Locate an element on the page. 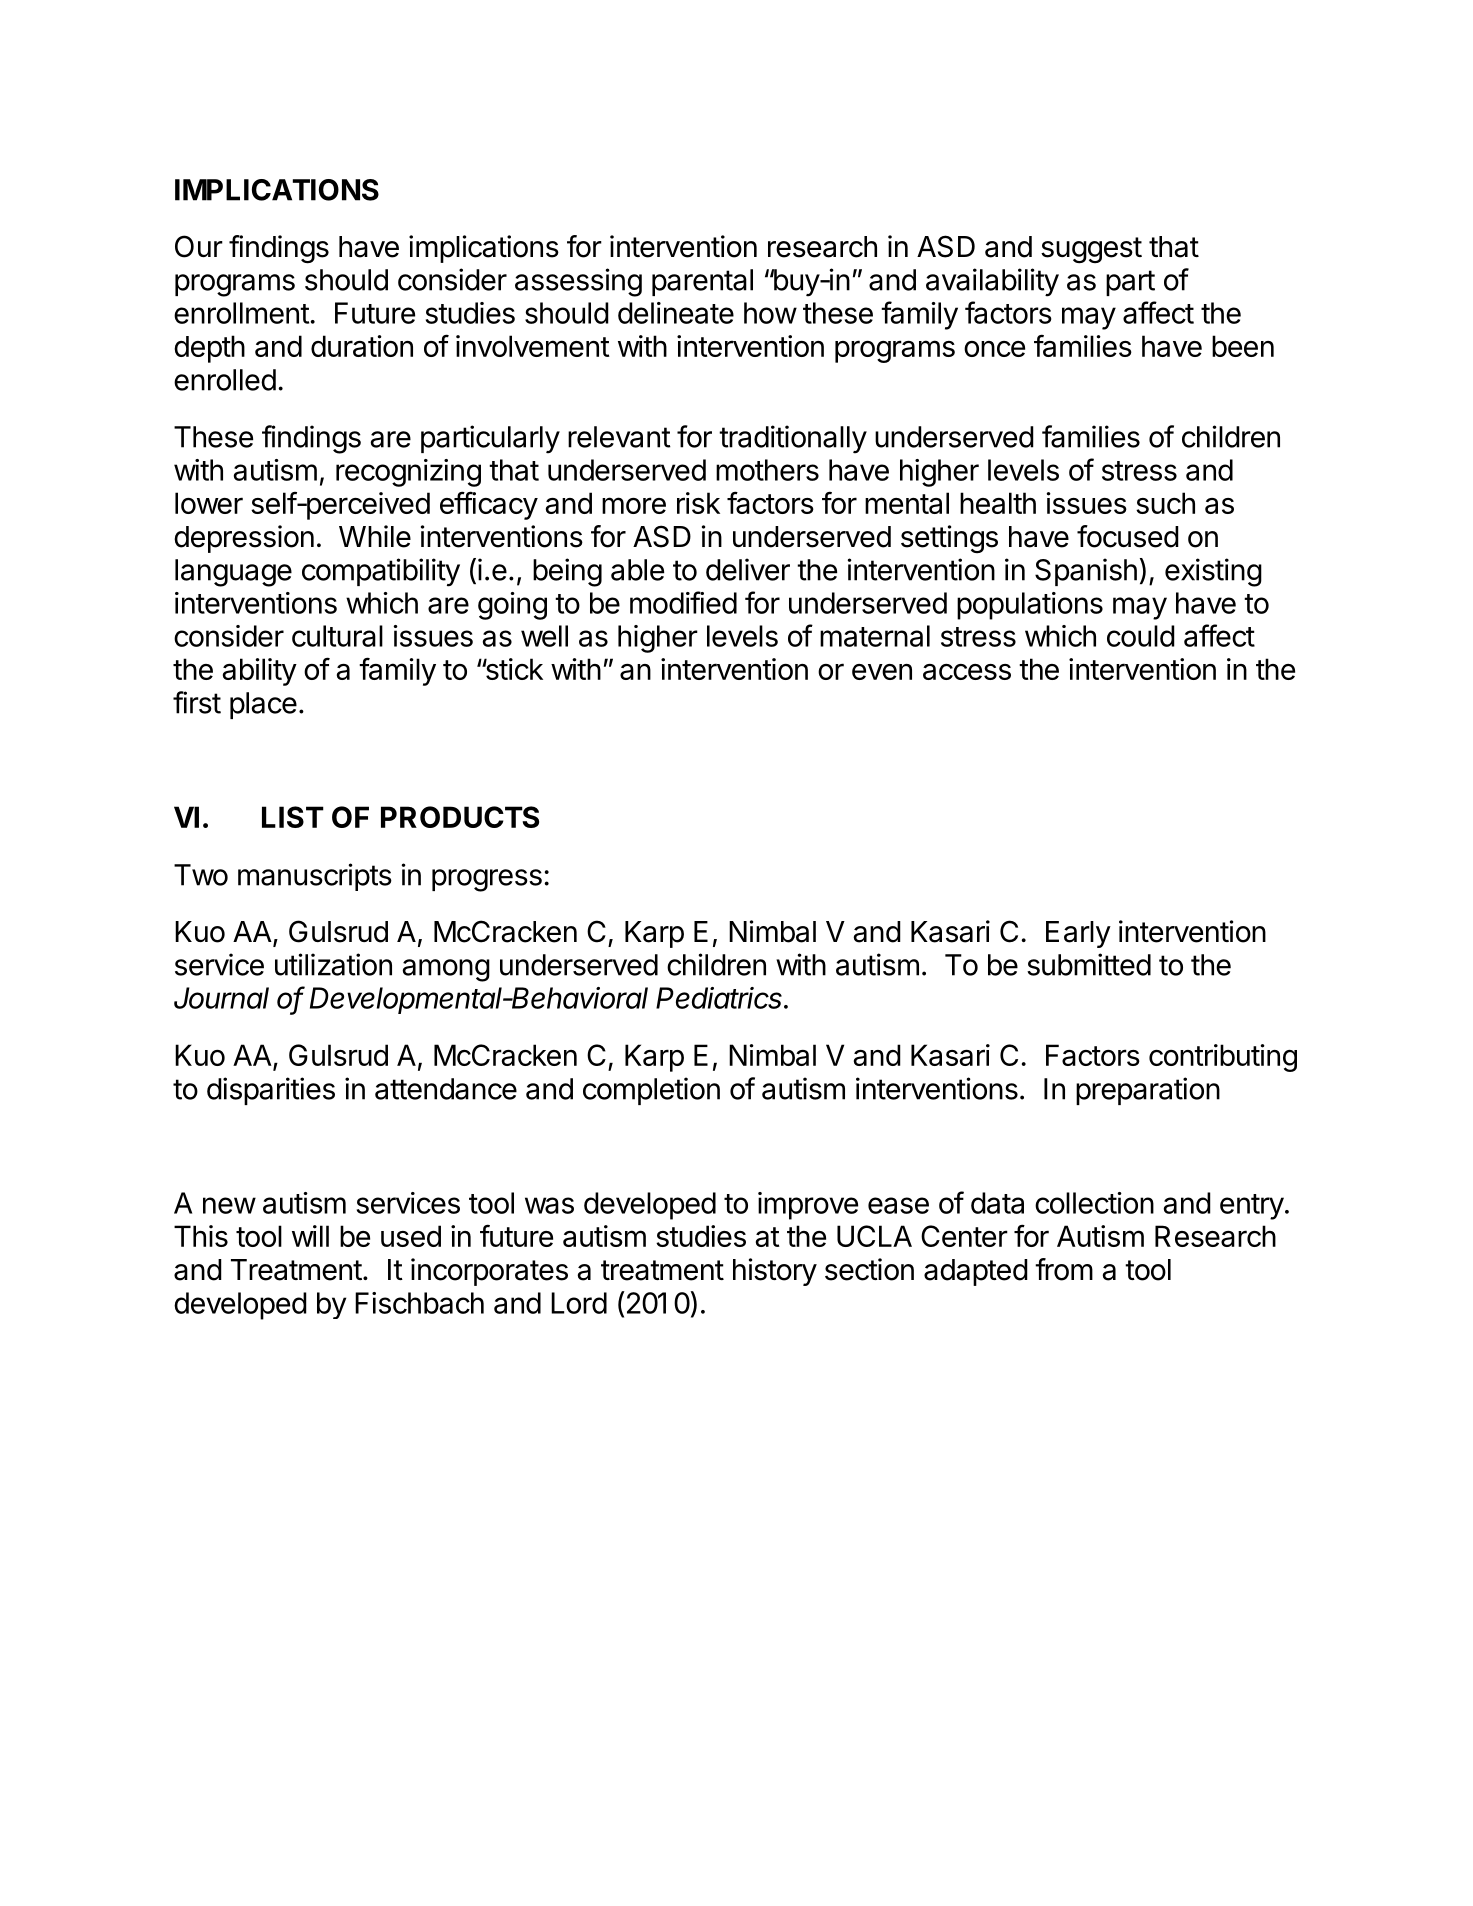 The height and width of the image is (1906, 1473). even is located at coordinates (882, 672).
